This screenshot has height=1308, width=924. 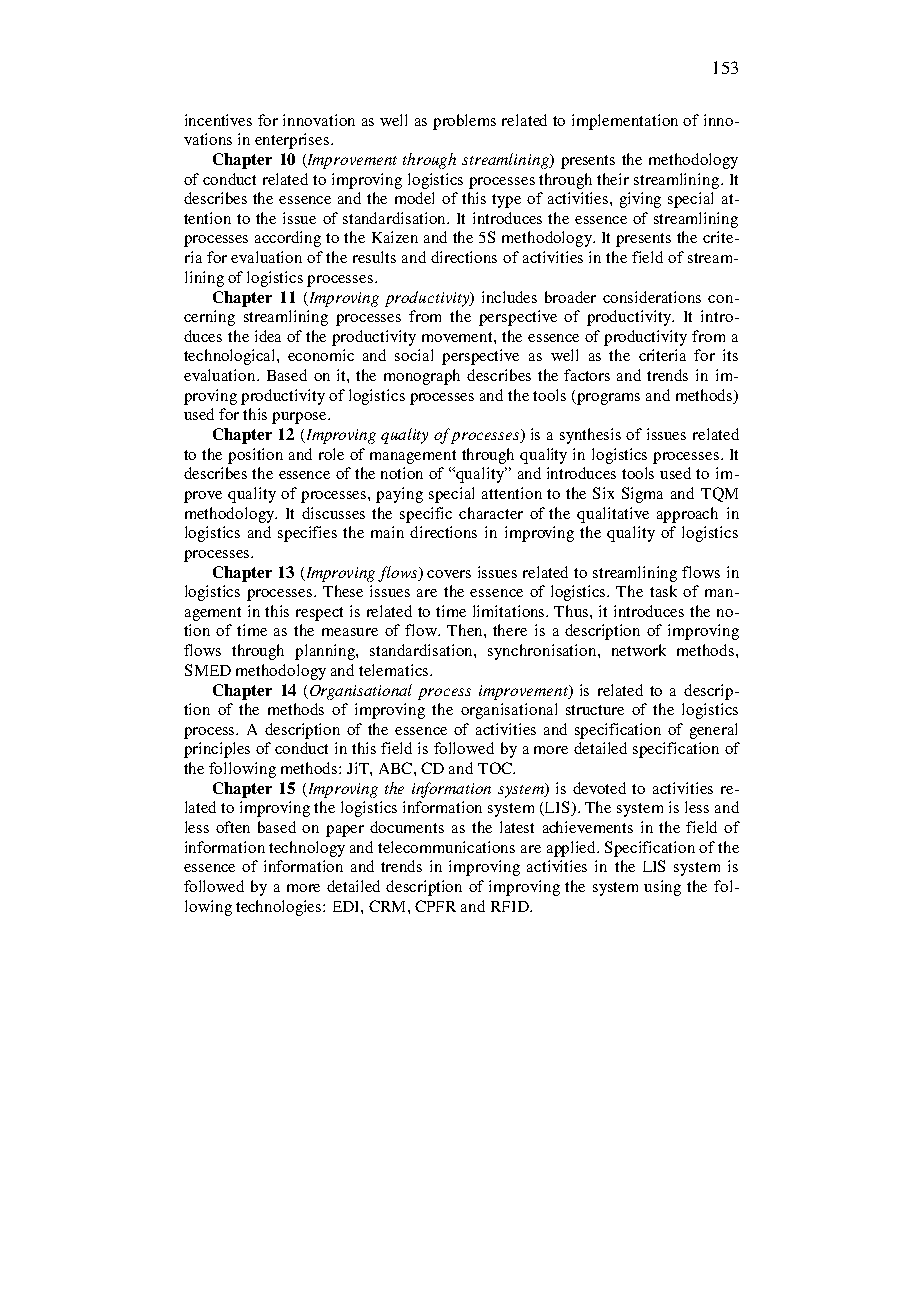 What do you see at coordinates (307, 534) in the screenshot?
I see `specifies` at bounding box center [307, 534].
